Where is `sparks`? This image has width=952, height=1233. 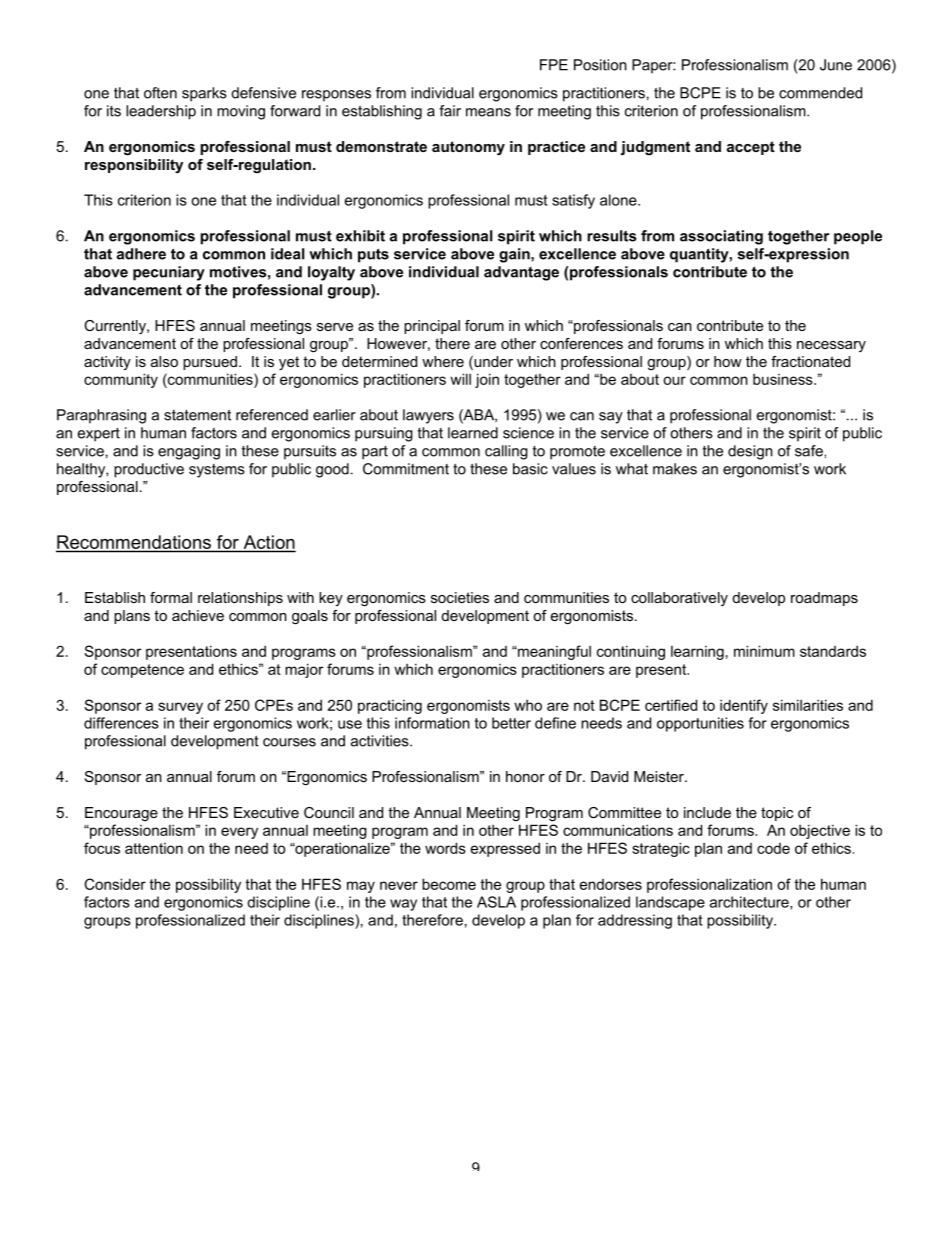 sparks is located at coordinates (204, 94).
